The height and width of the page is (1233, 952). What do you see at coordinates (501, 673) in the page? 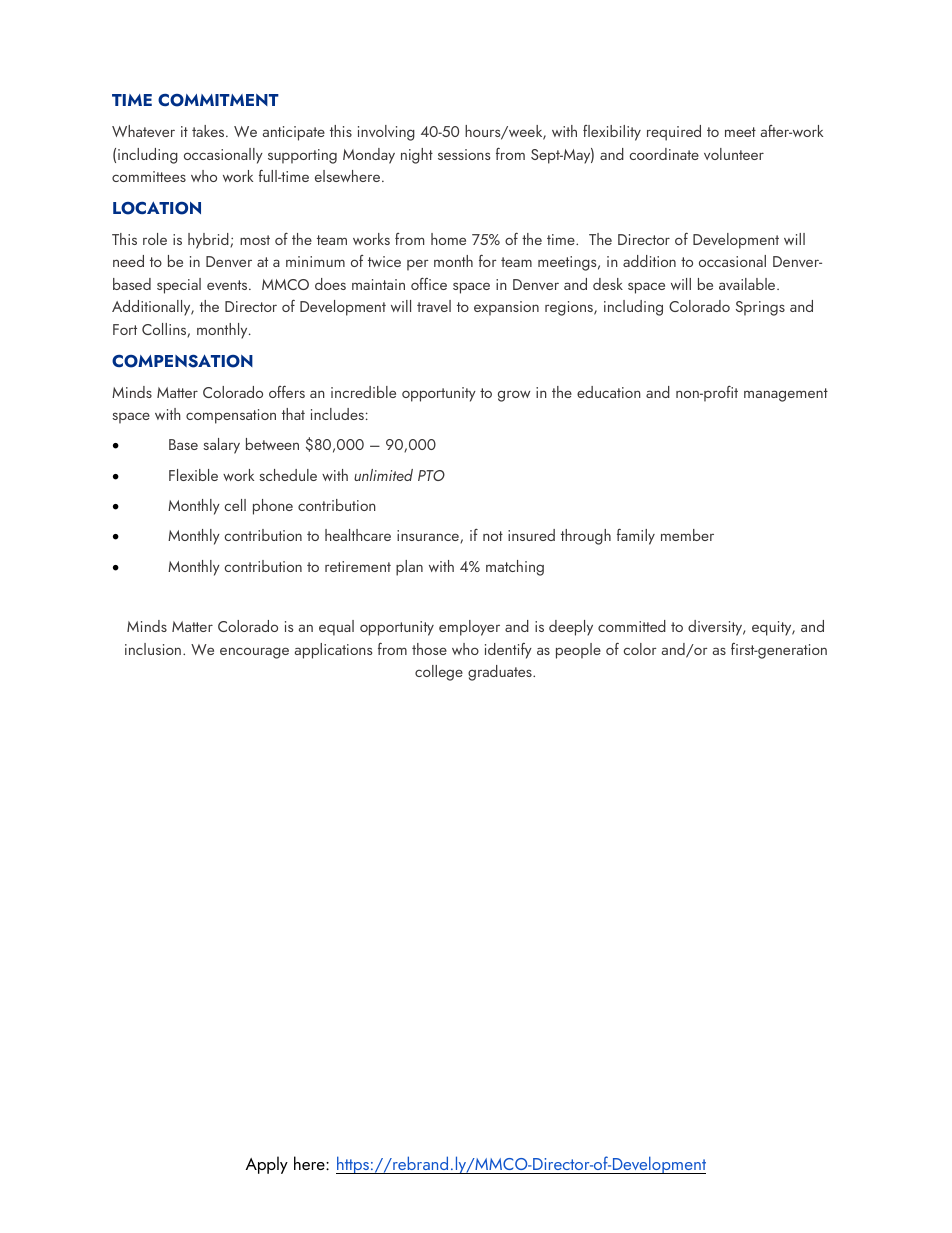
I see `graduates` at bounding box center [501, 673].
